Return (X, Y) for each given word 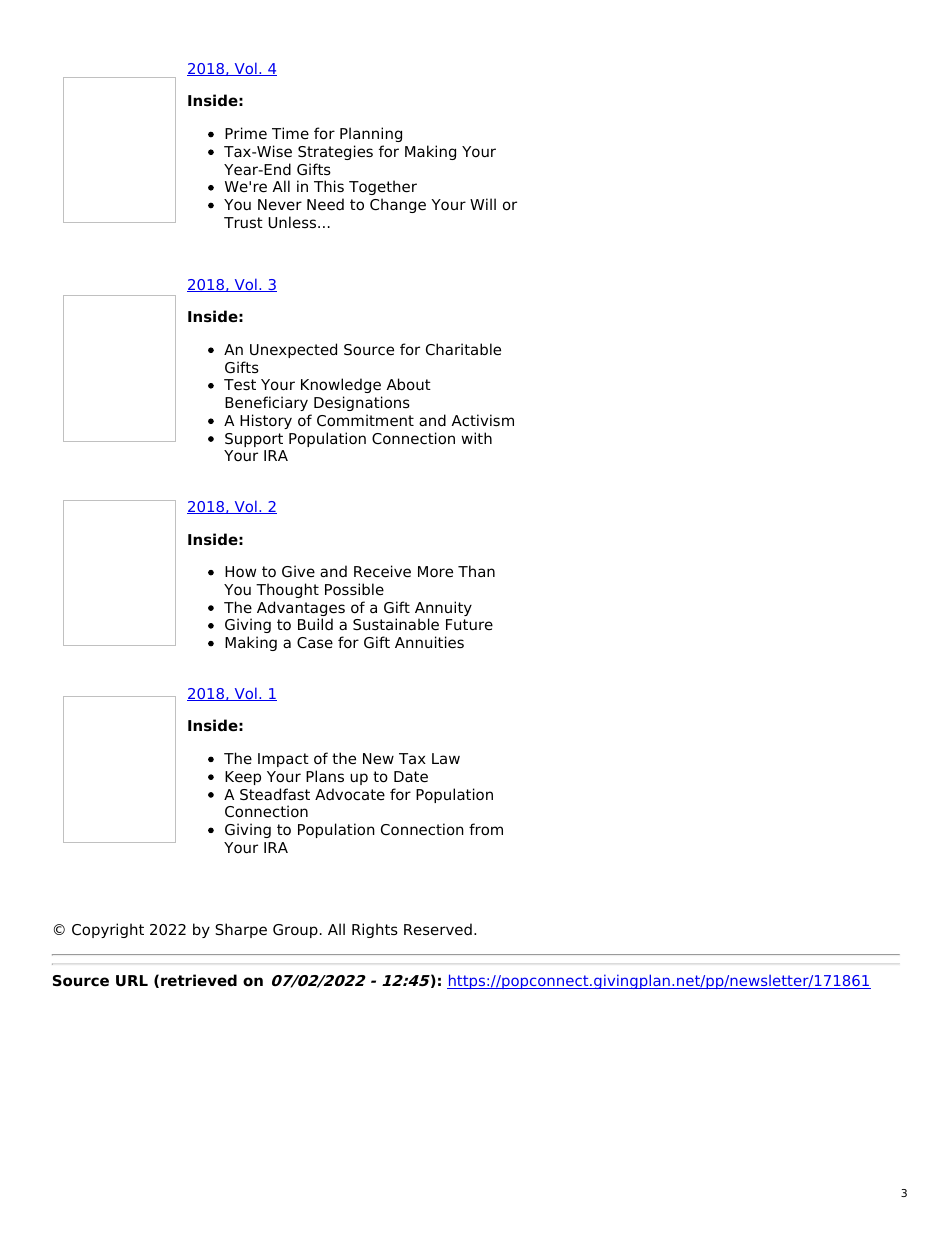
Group (295, 931)
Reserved (438, 929)
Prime (246, 133)
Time (290, 133)
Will (483, 204)
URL (132, 981)
